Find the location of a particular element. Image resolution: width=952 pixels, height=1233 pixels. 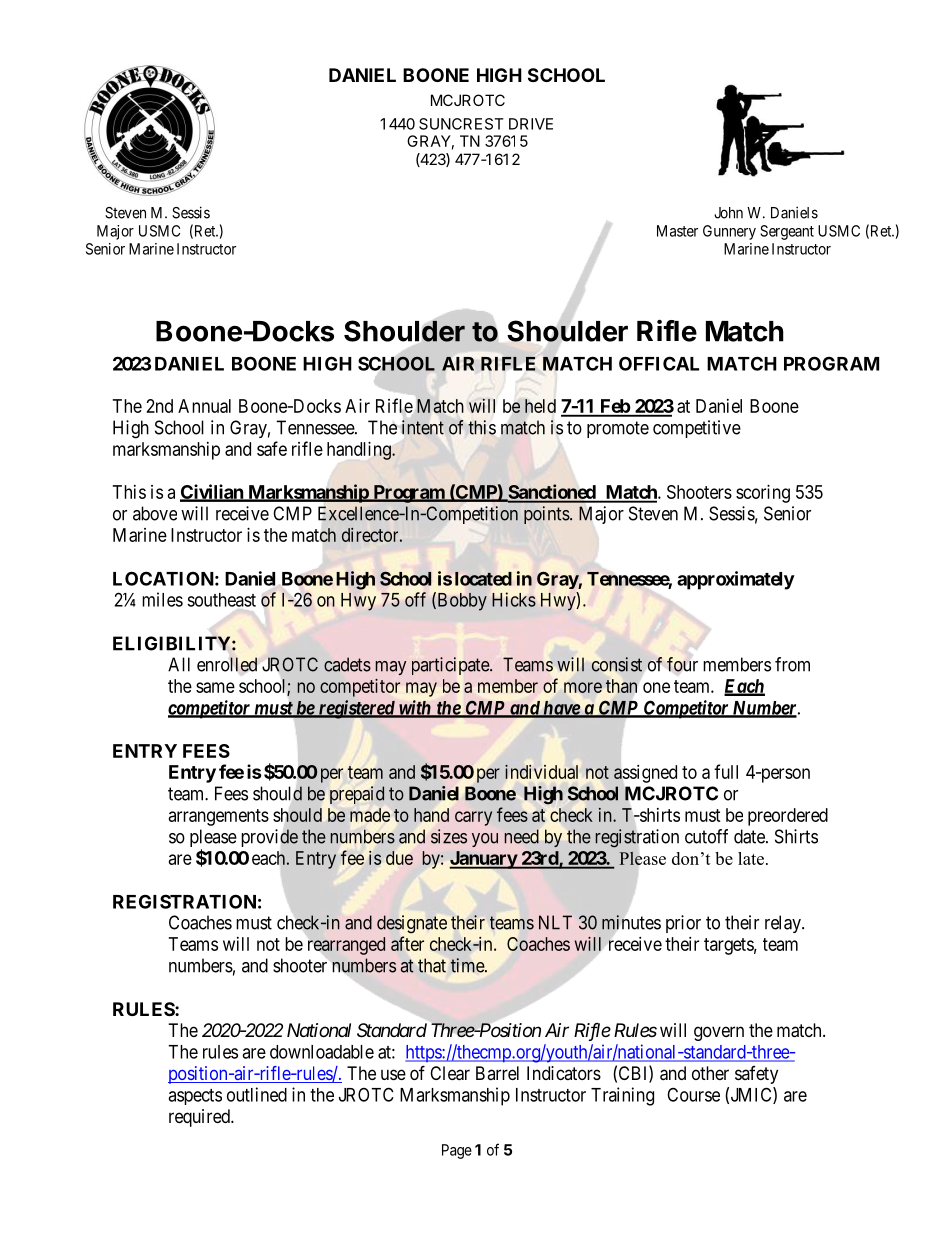

Page is located at coordinates (457, 1151).
